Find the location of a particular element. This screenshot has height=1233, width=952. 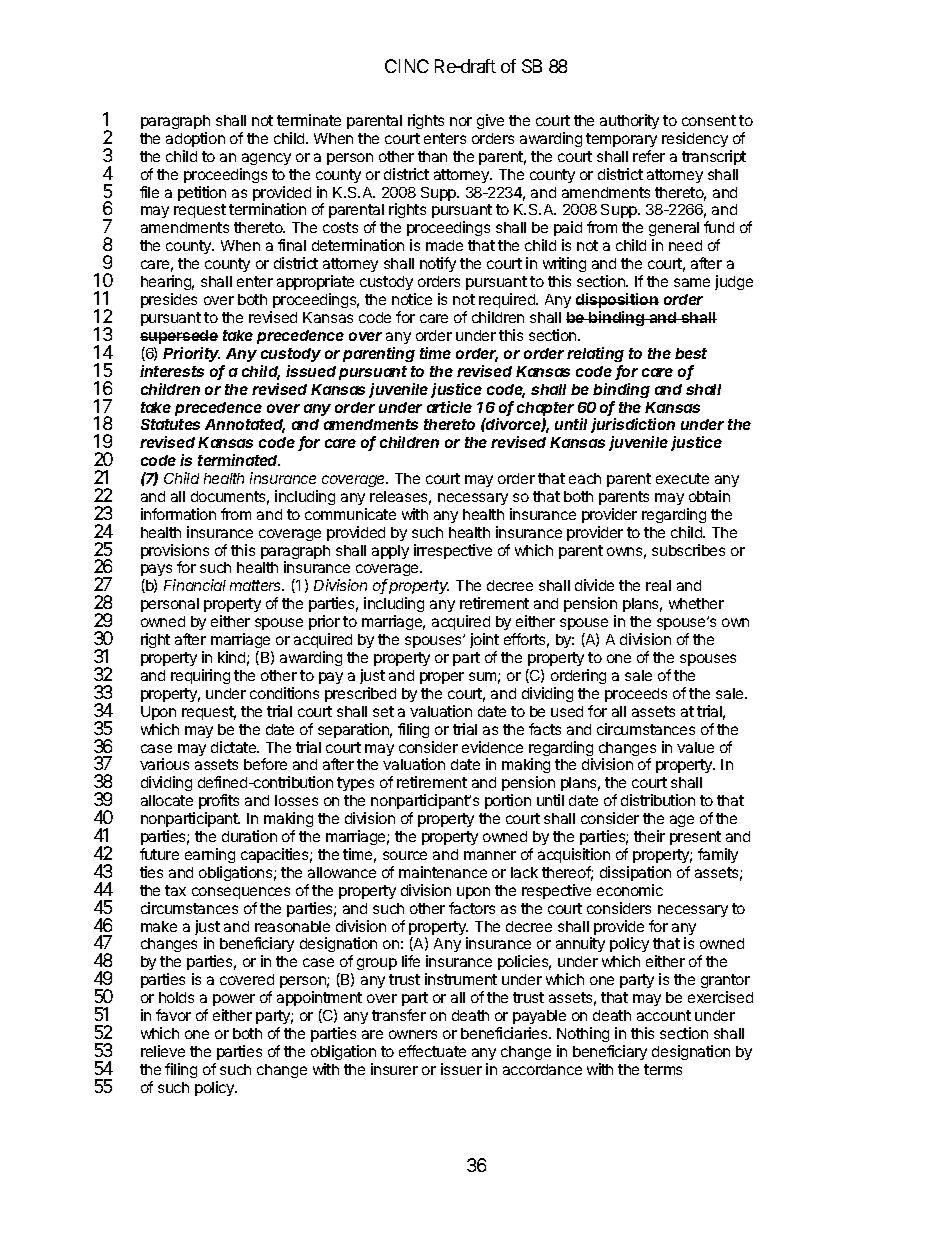

article is located at coordinates (449, 407).
